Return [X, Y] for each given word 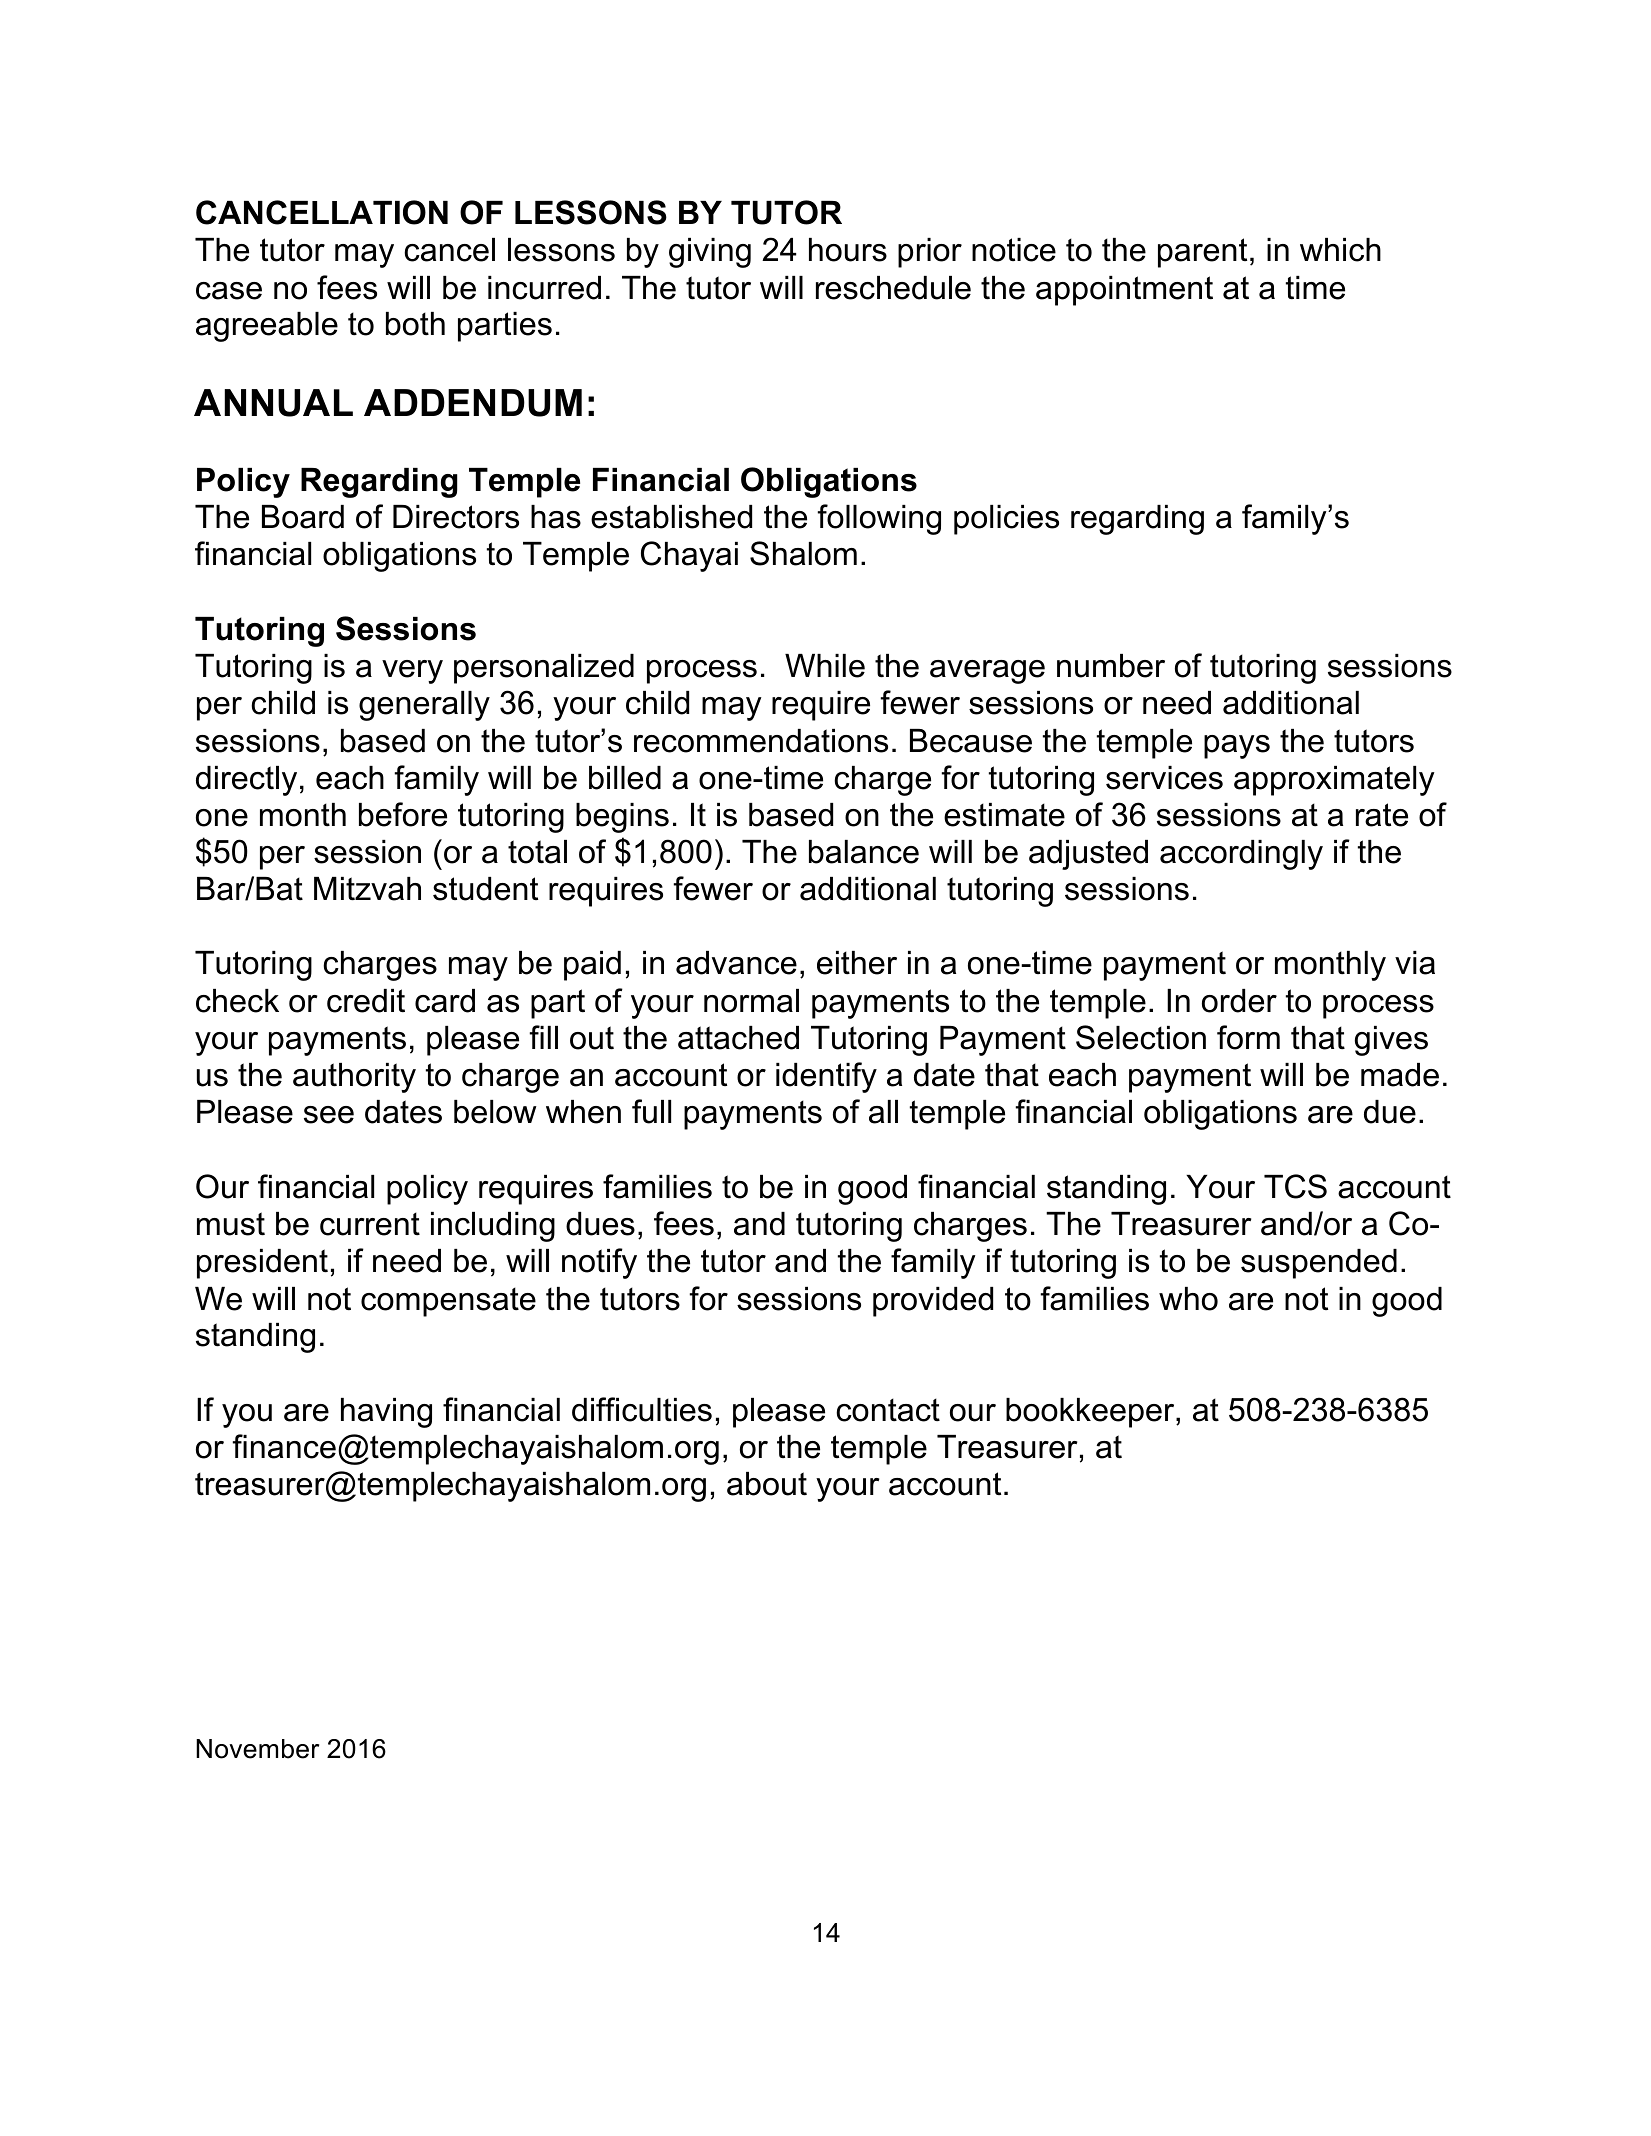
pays [1237, 747]
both [415, 324]
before [403, 814]
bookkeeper [1091, 1413]
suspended [1319, 1264]
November [257, 1749]
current [370, 1224]
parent [1202, 253]
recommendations [761, 741]
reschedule [893, 288]
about [767, 1484]
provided [933, 1302]
